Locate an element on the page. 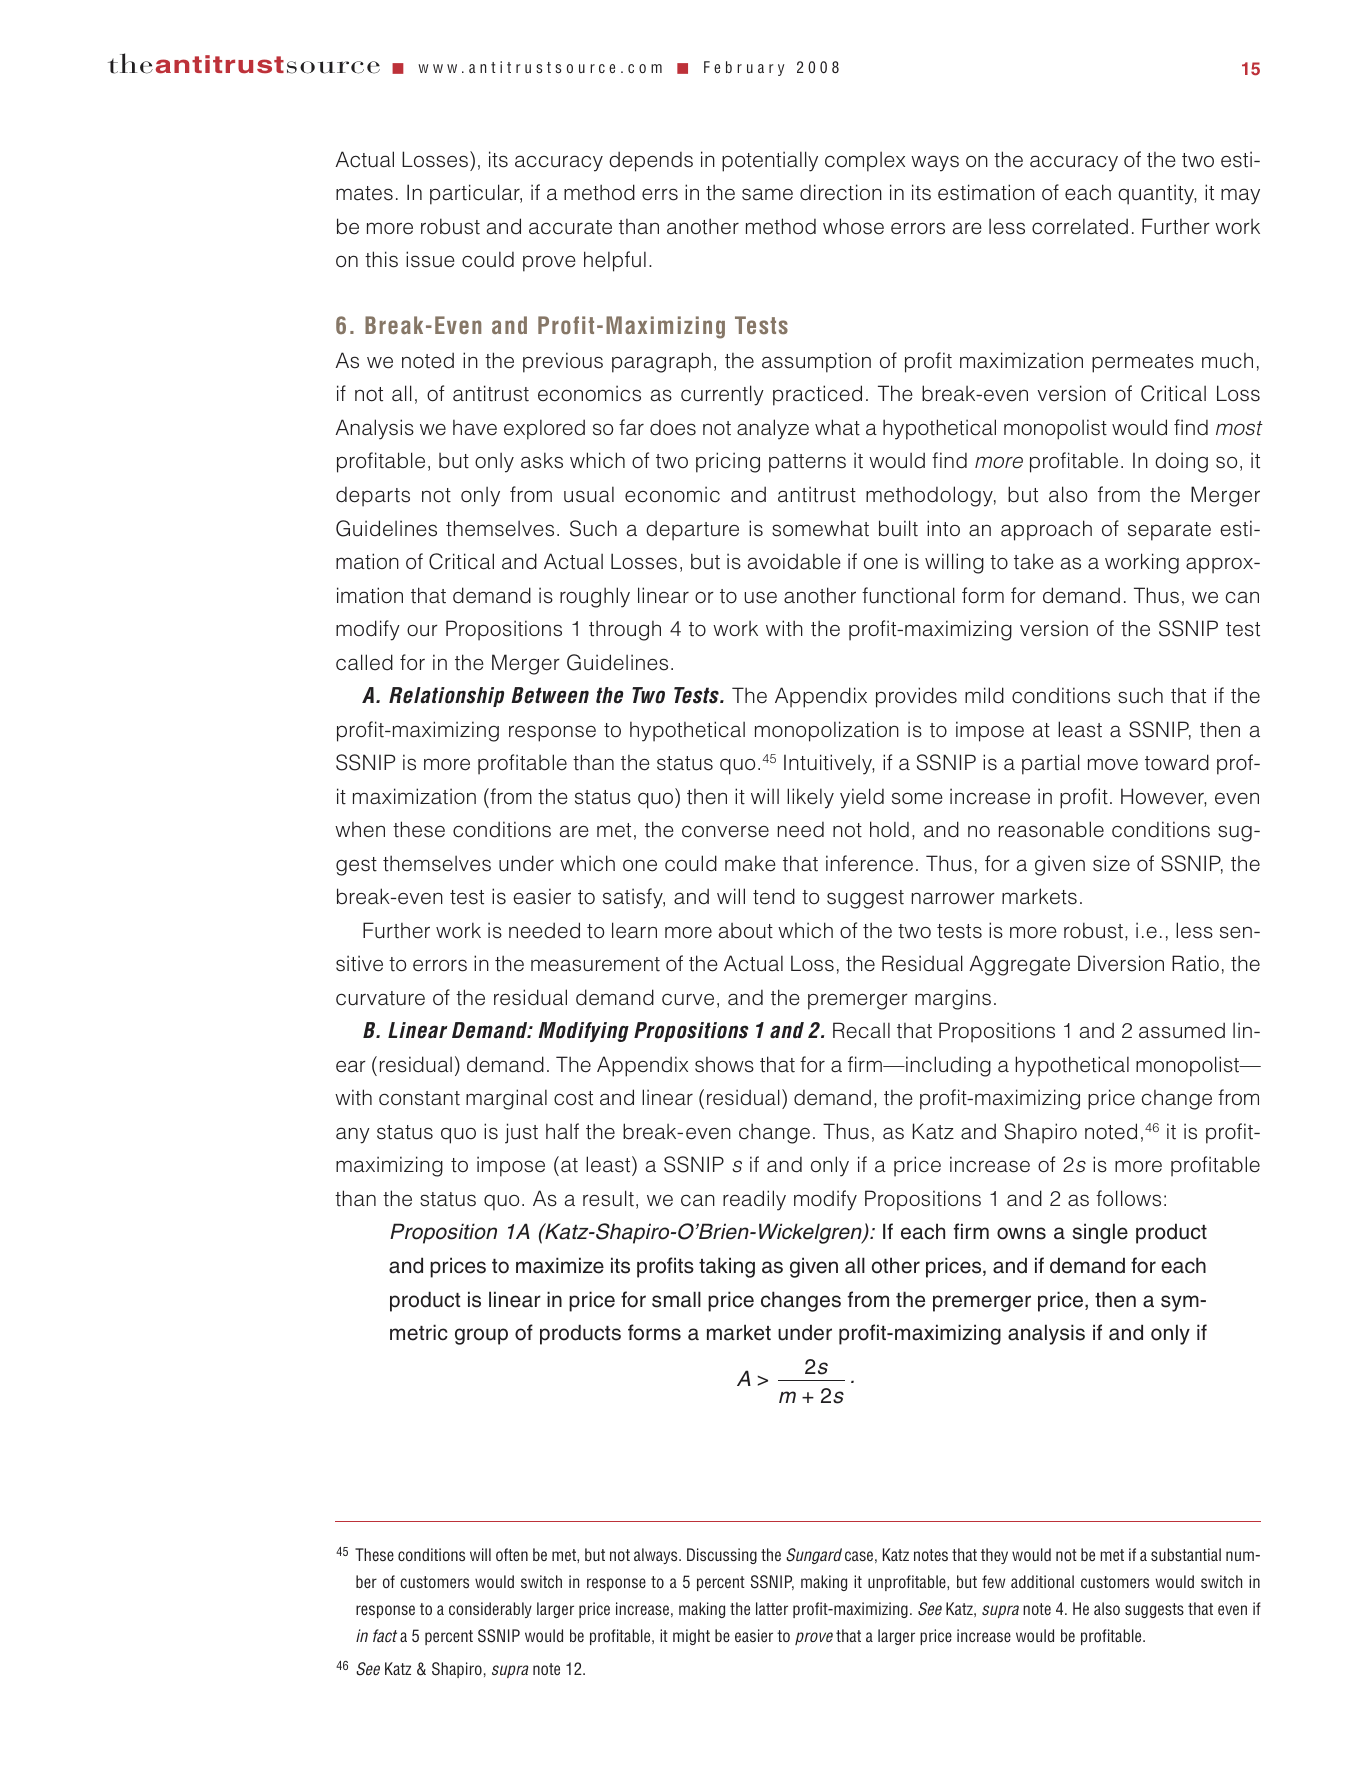 Image resolution: width=1368 pixels, height=1770 pixels. latter is located at coordinates (772, 1608).
